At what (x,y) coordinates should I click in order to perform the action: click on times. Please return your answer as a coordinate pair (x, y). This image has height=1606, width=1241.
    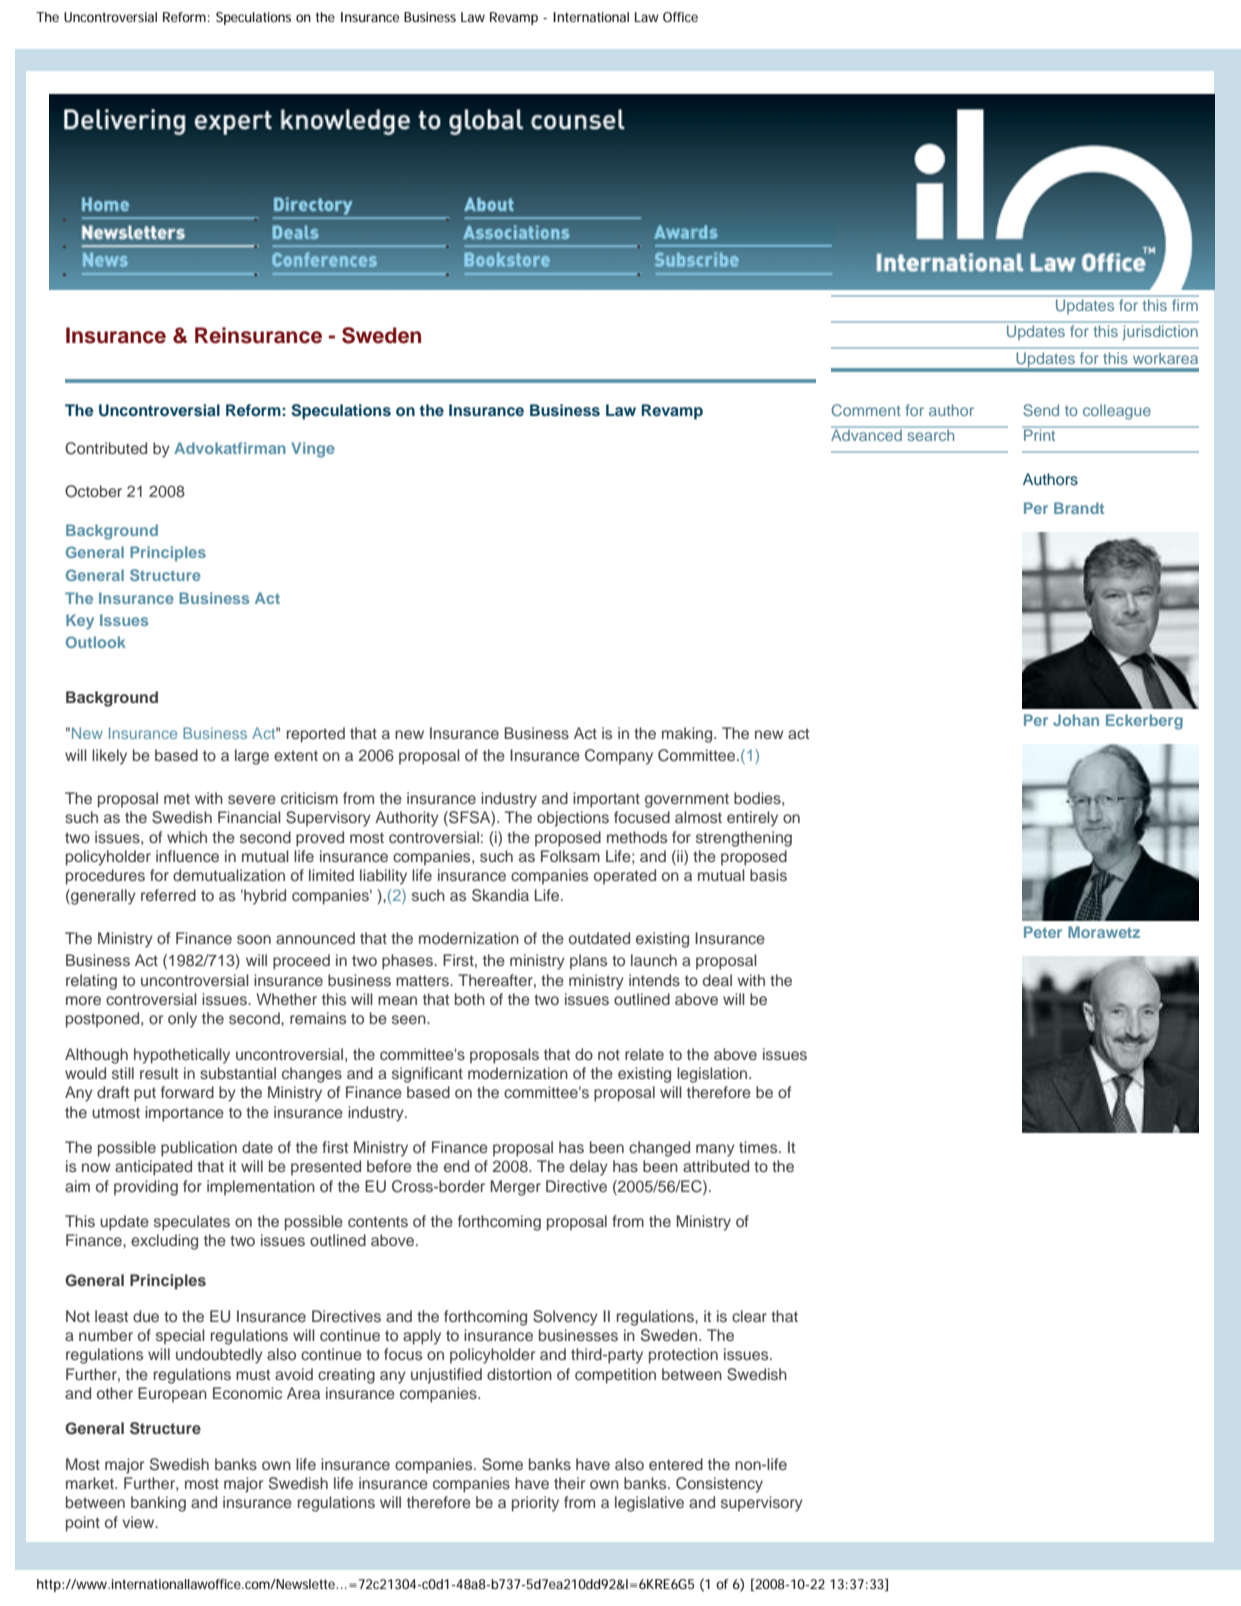
    Looking at the image, I should click on (759, 1147).
